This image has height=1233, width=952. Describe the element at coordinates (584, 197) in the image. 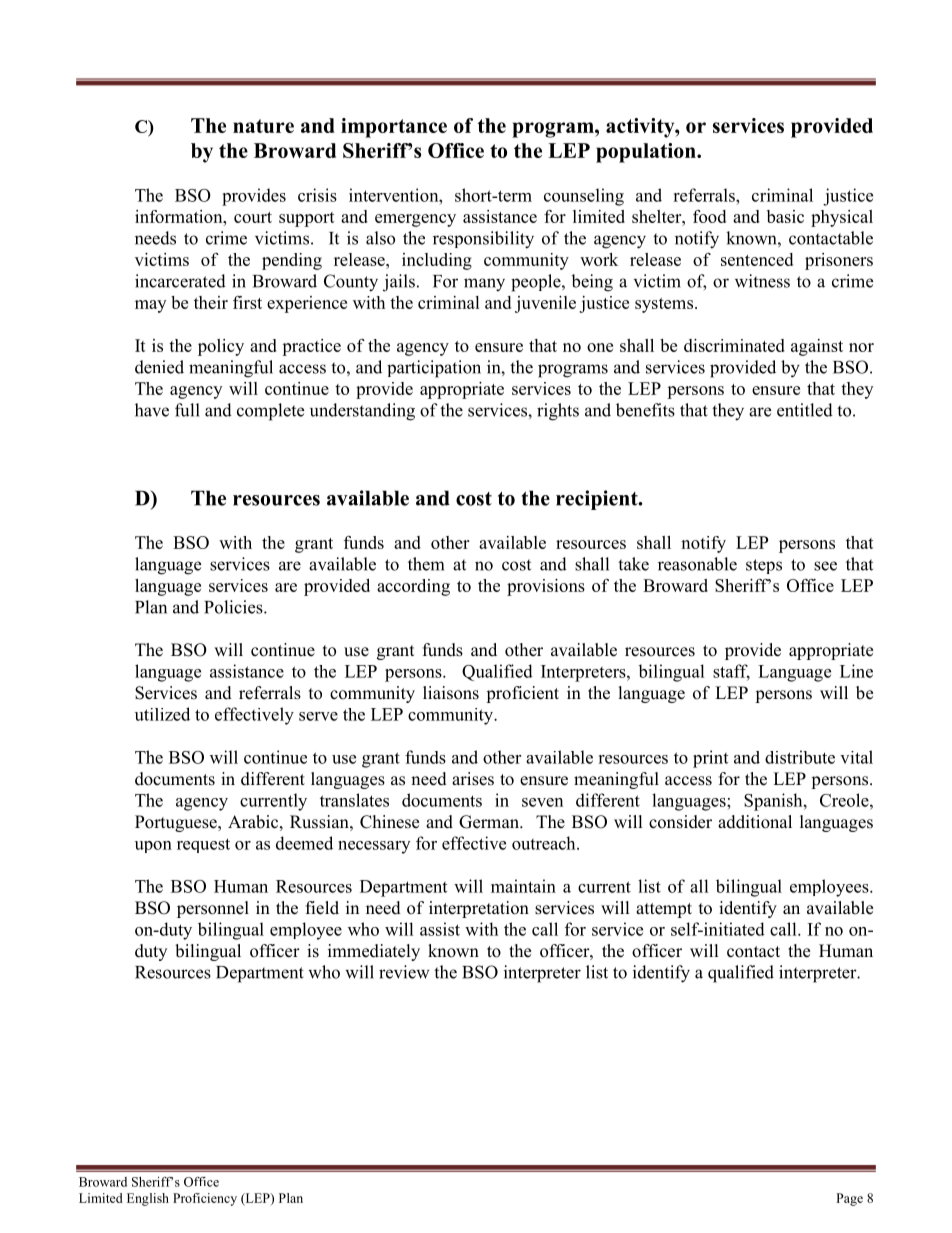

I see `counseling` at that location.
